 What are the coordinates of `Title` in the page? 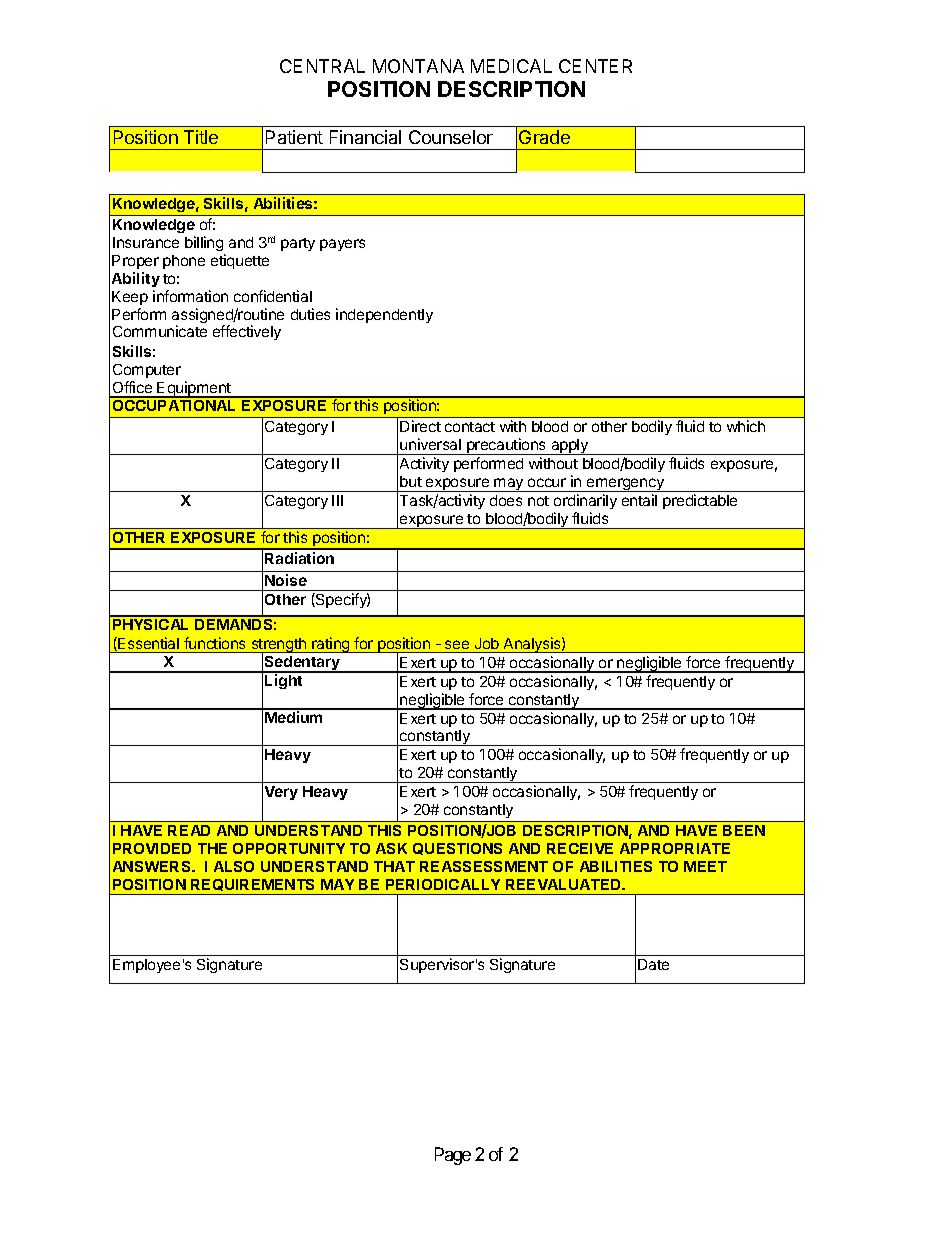 It's located at (201, 137).
